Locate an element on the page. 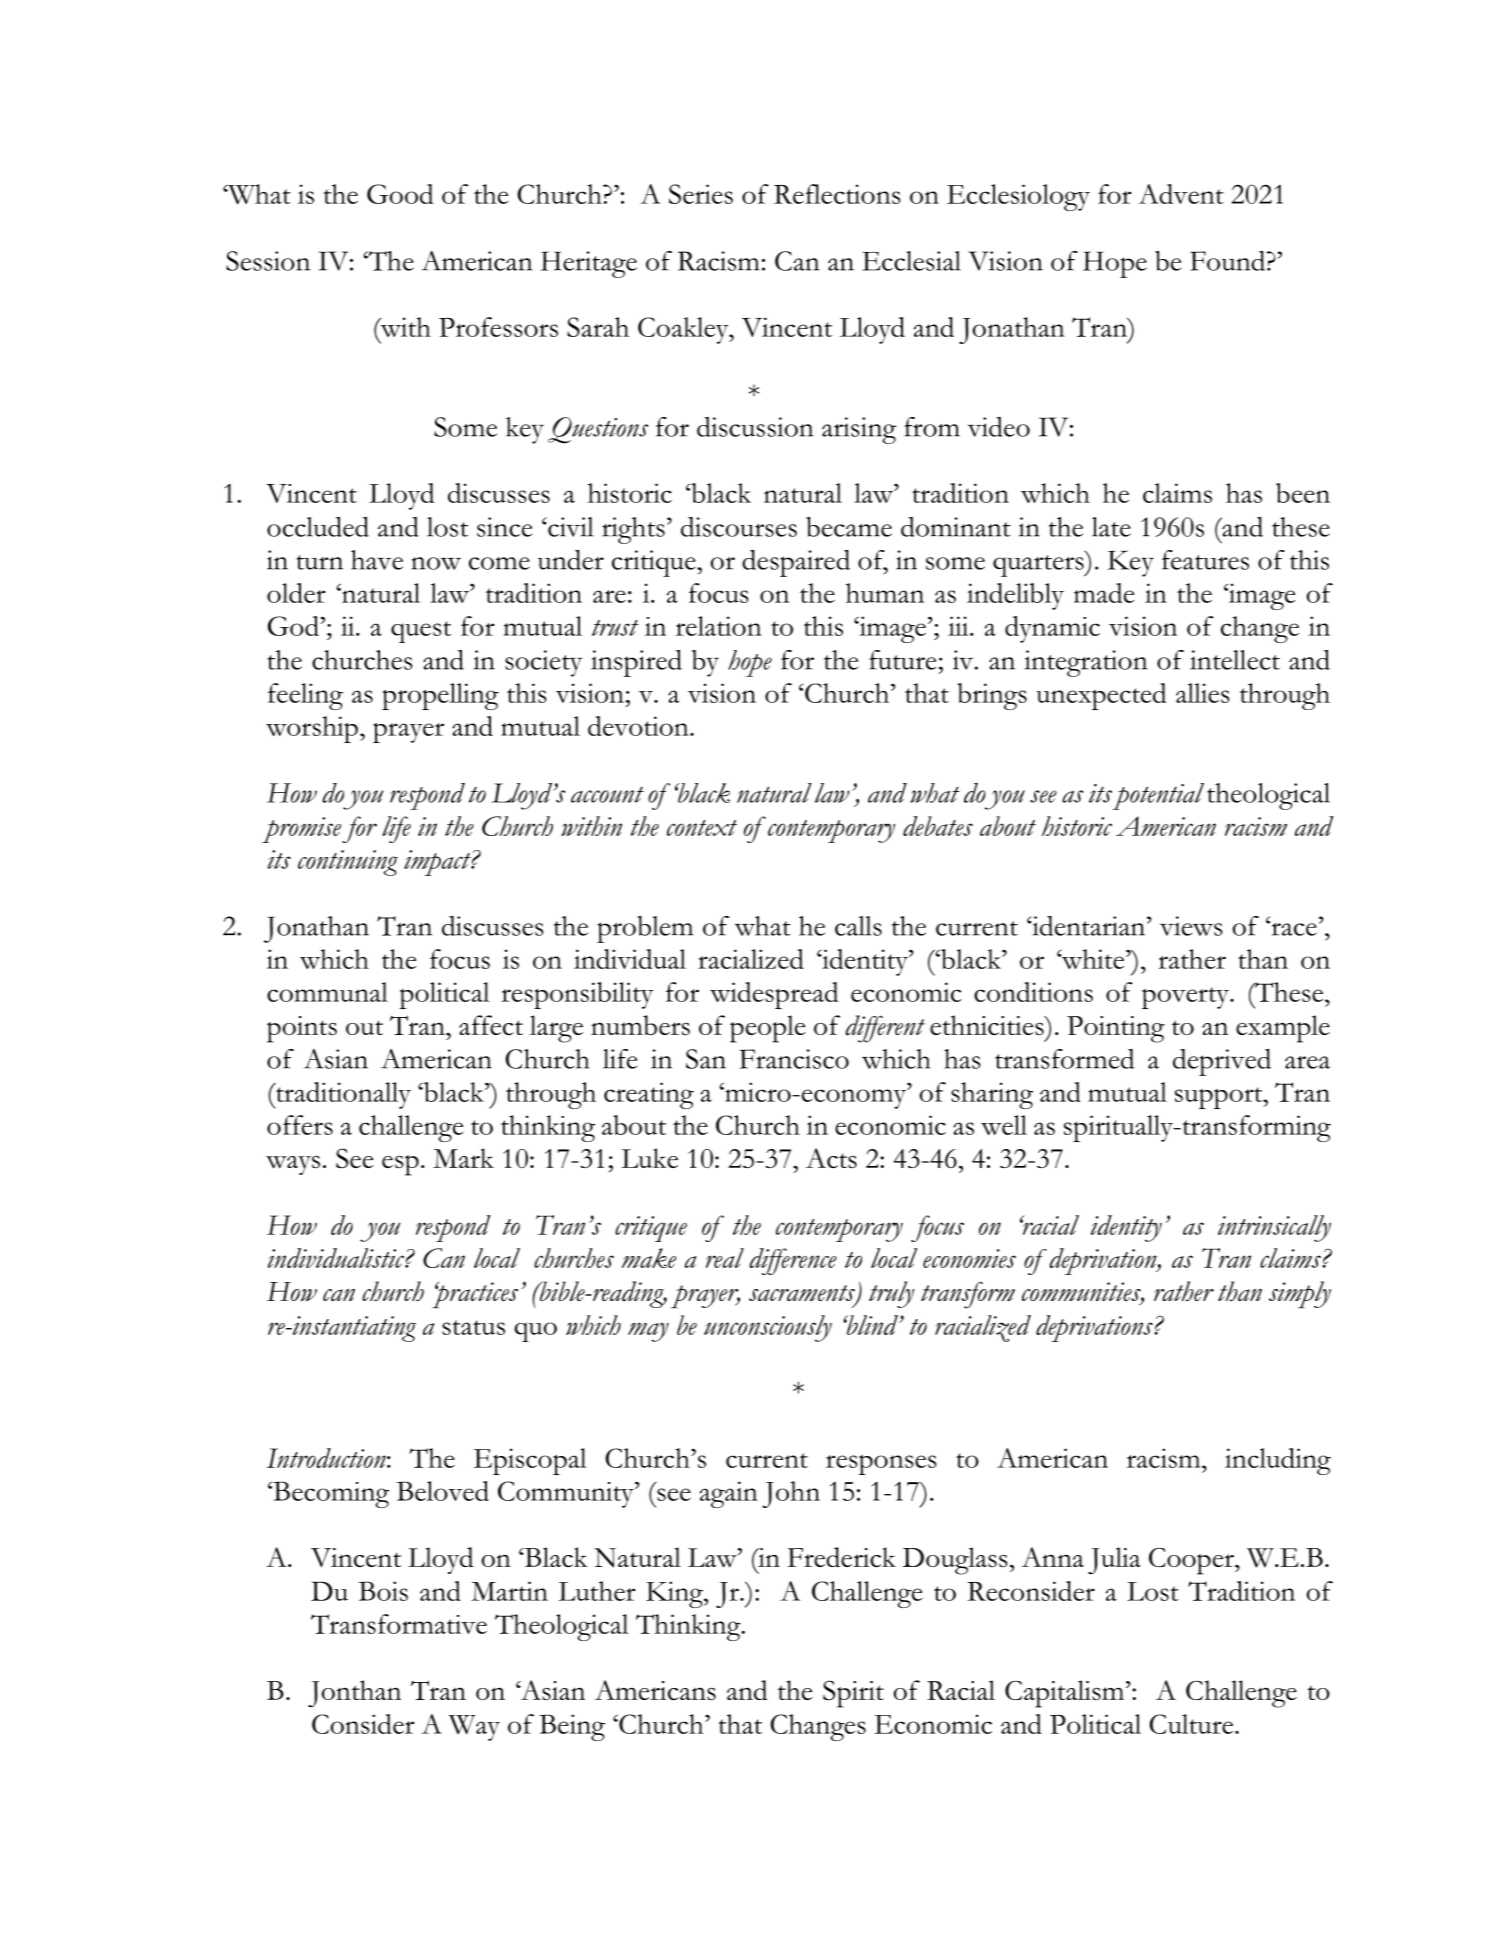  Mark is located at coordinates (463, 1158).
